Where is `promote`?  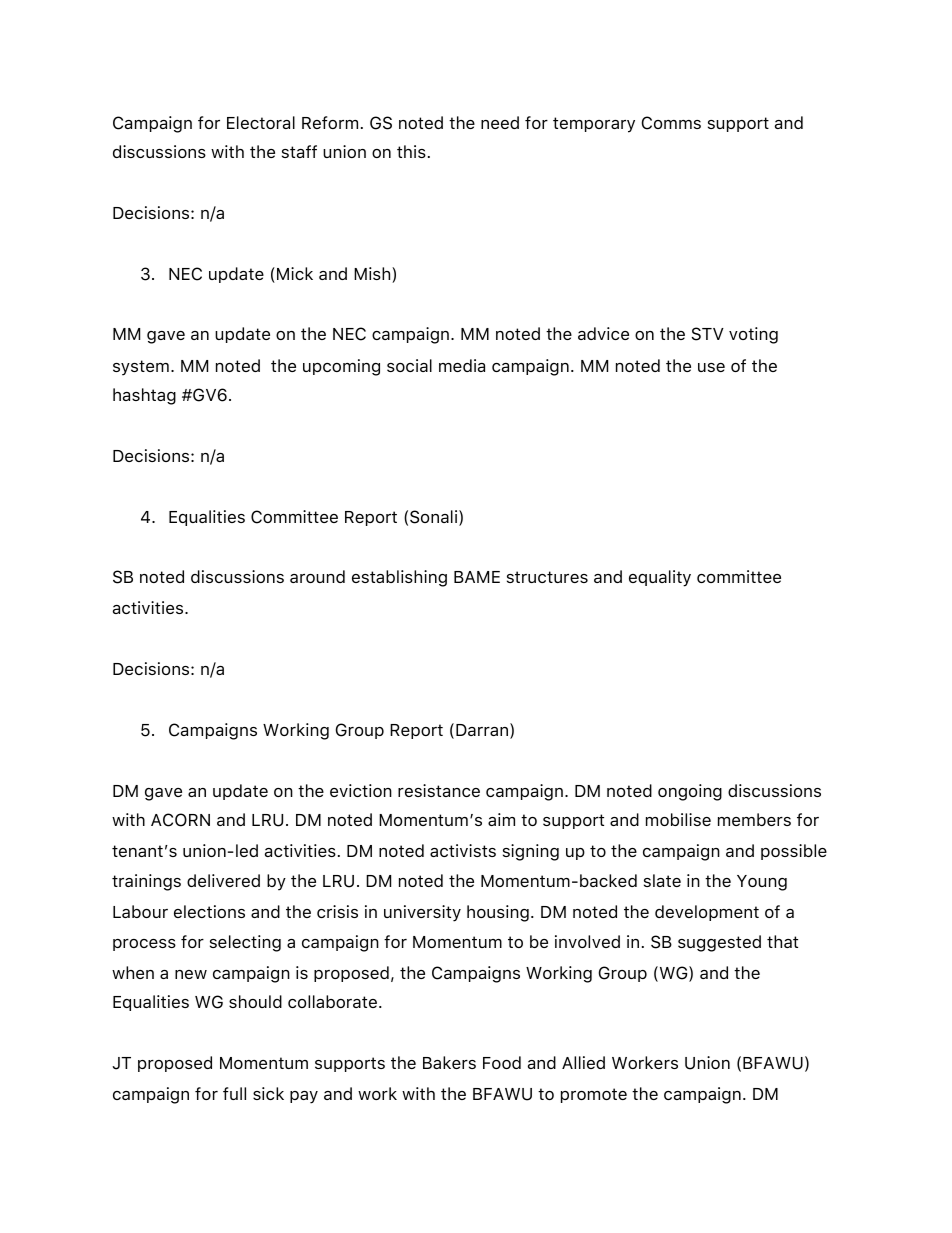
promote is located at coordinates (594, 1095).
